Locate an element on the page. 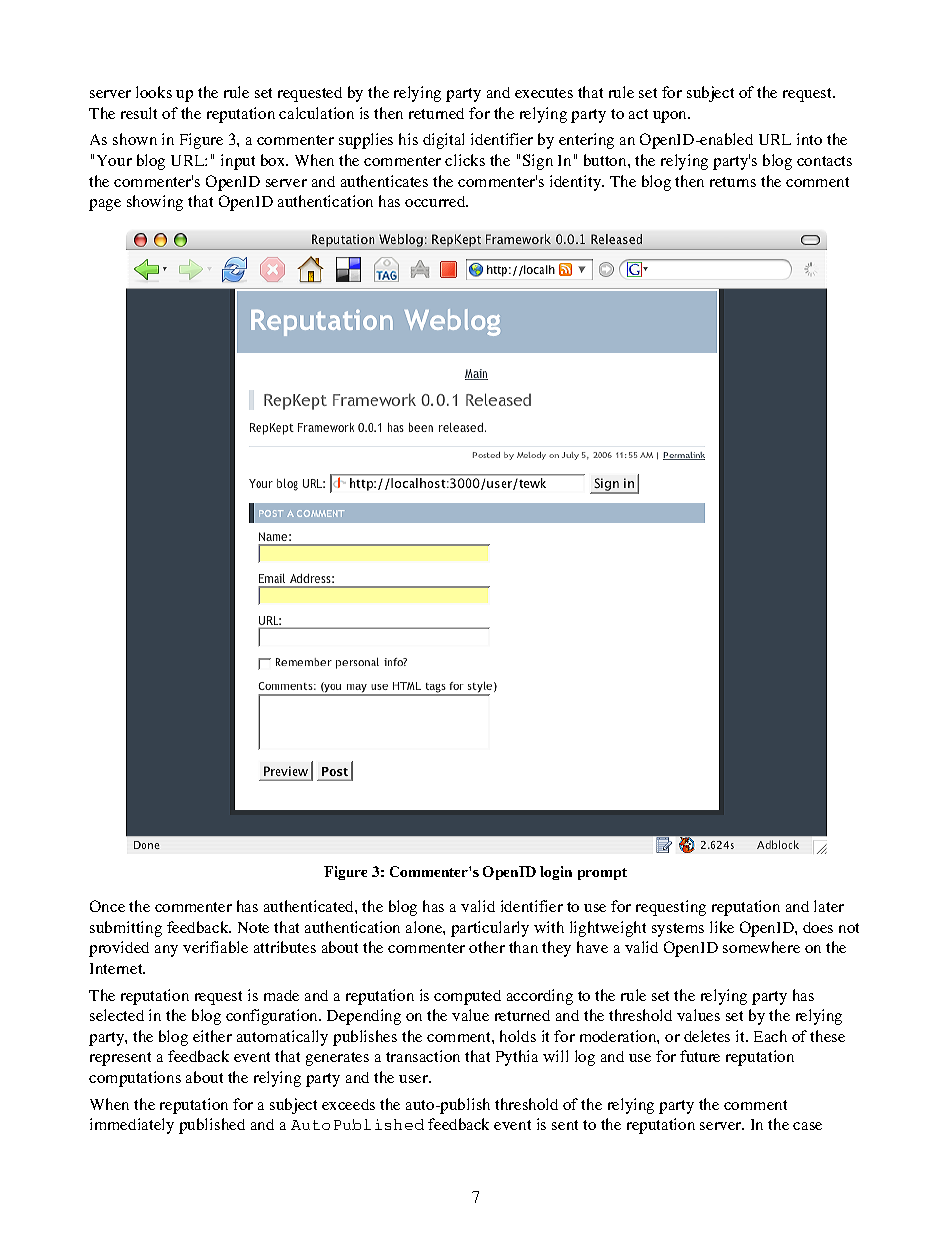 The width and height of the page is (952, 1233). login is located at coordinates (556, 873).
